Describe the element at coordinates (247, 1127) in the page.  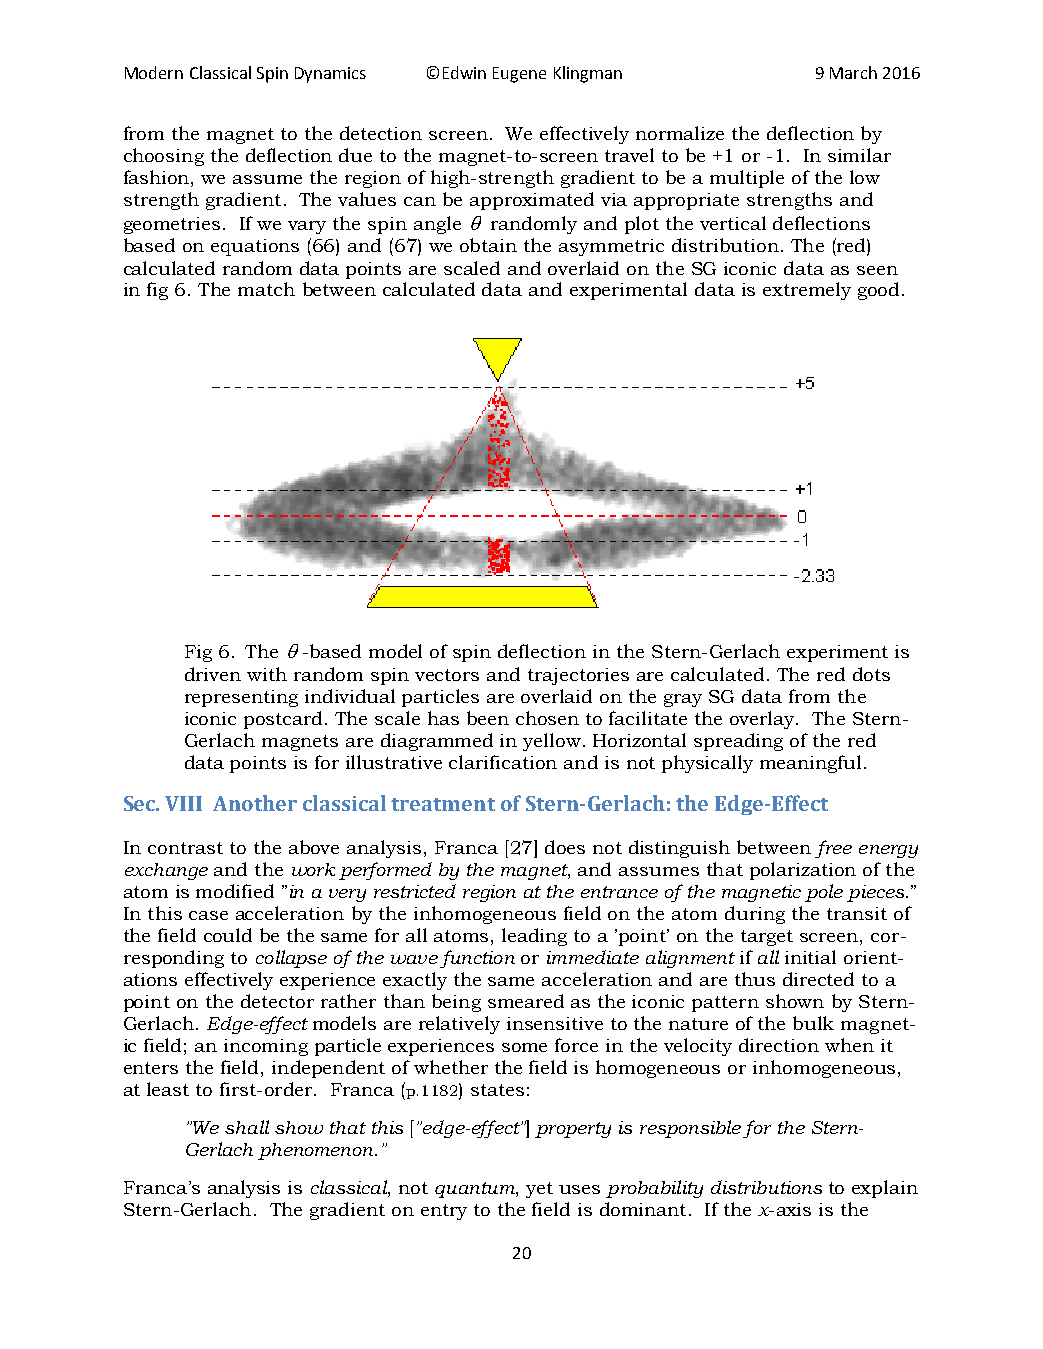
I see `shall` at that location.
